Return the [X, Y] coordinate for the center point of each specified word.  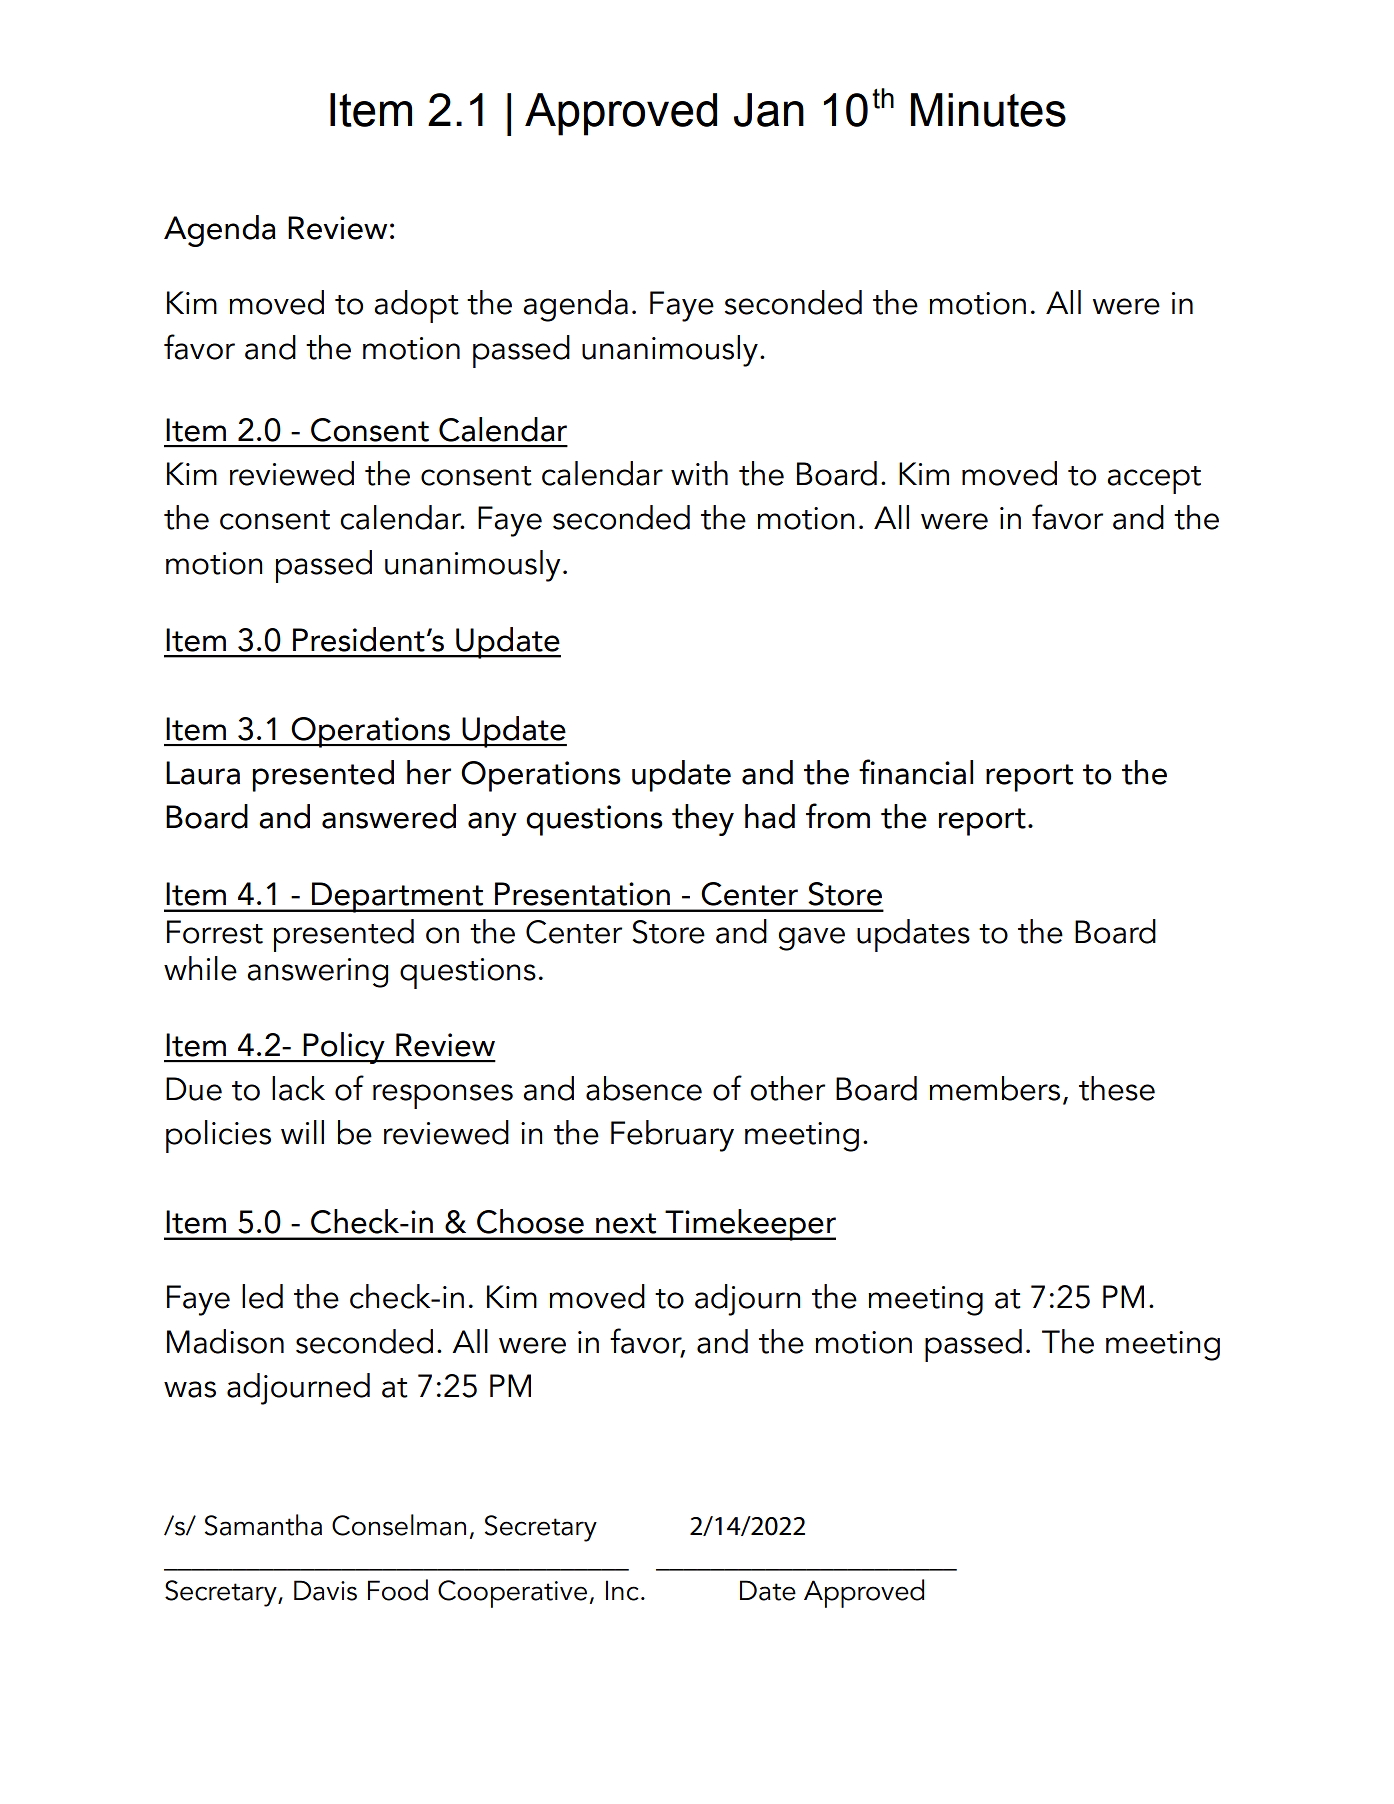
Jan [769, 110]
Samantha [263, 1525]
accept [1154, 480]
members [994, 1088]
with [699, 473]
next [626, 1223]
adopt [416, 306]
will [302, 1132]
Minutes [988, 110]
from [838, 816]
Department [397, 897]
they [703, 820]
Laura [203, 773]
